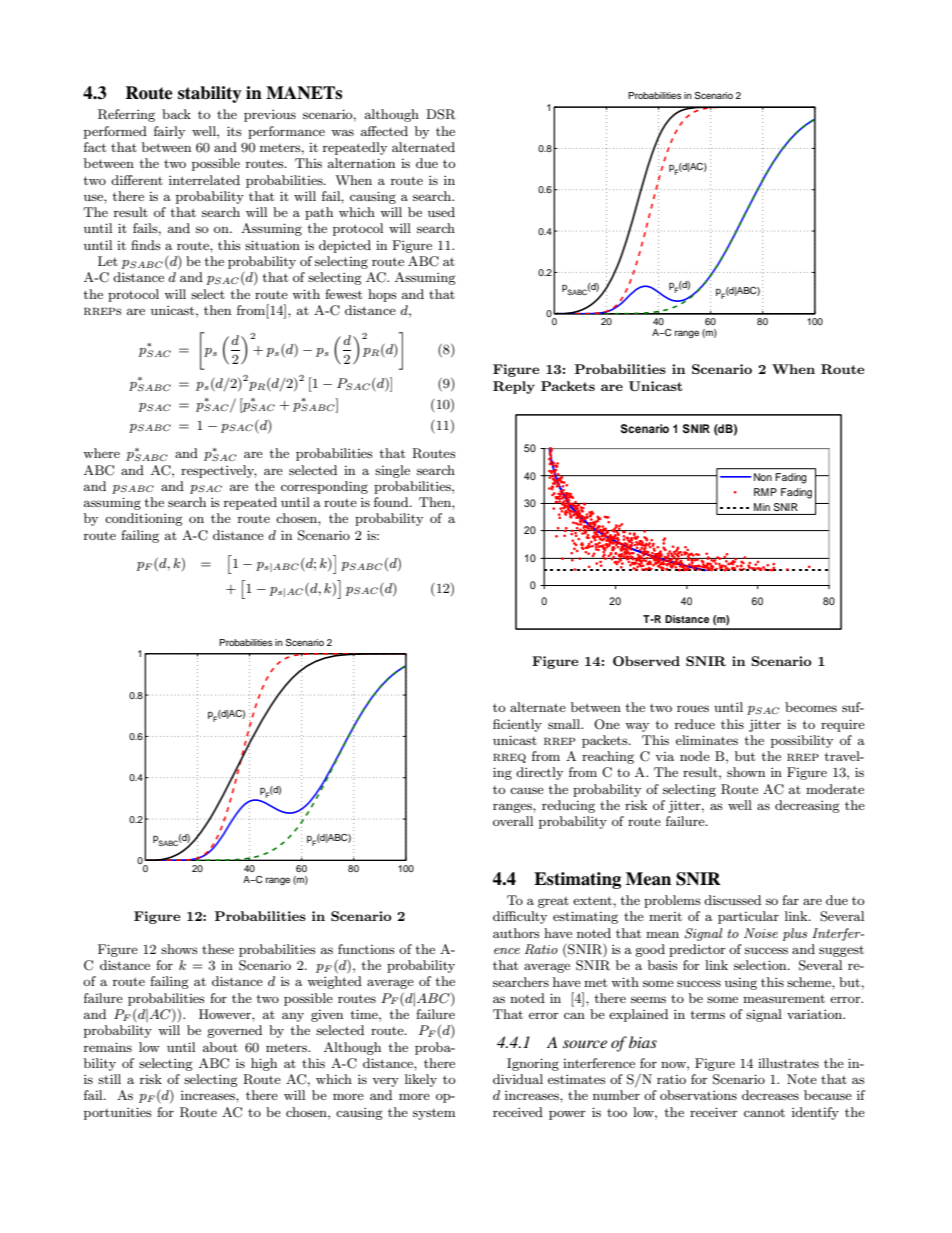  What do you see at coordinates (220, 1047) in the screenshot?
I see `about` at bounding box center [220, 1047].
